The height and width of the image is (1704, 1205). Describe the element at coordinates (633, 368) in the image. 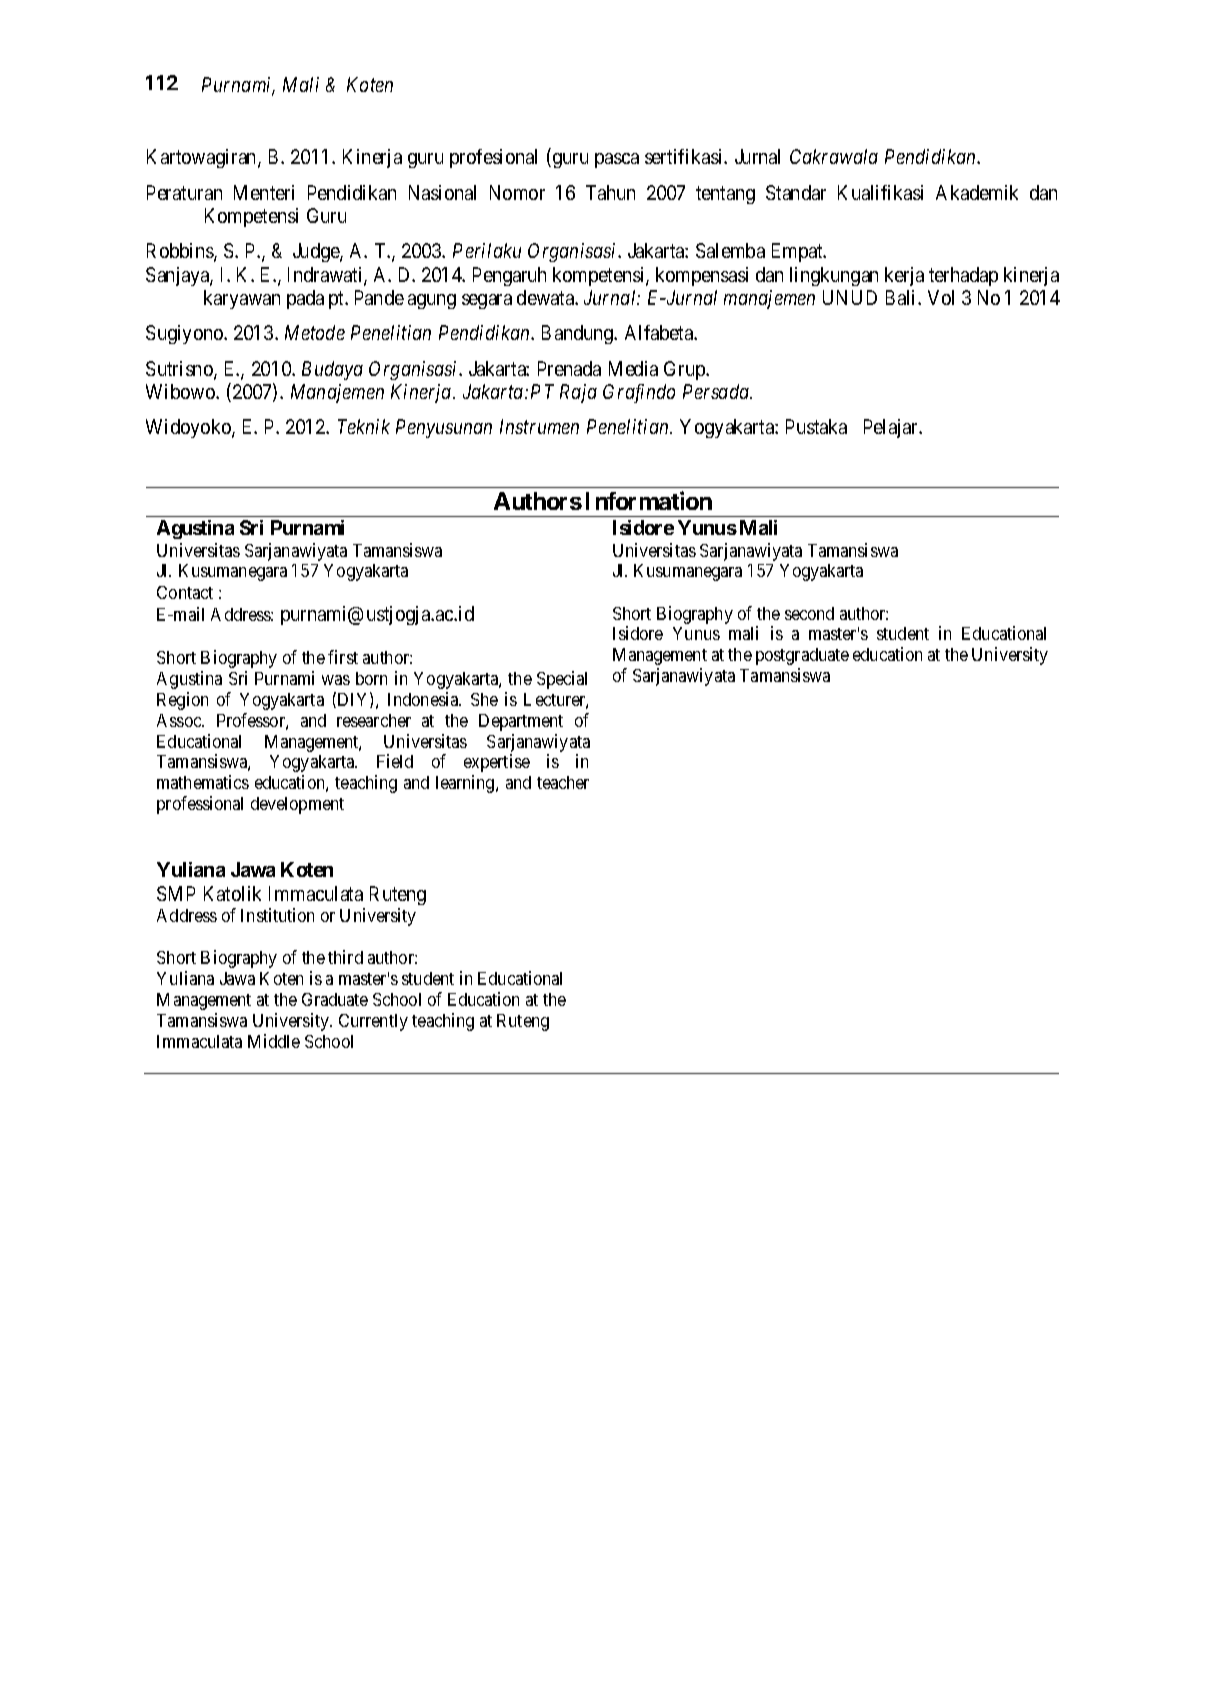

I see `Media` at that location.
